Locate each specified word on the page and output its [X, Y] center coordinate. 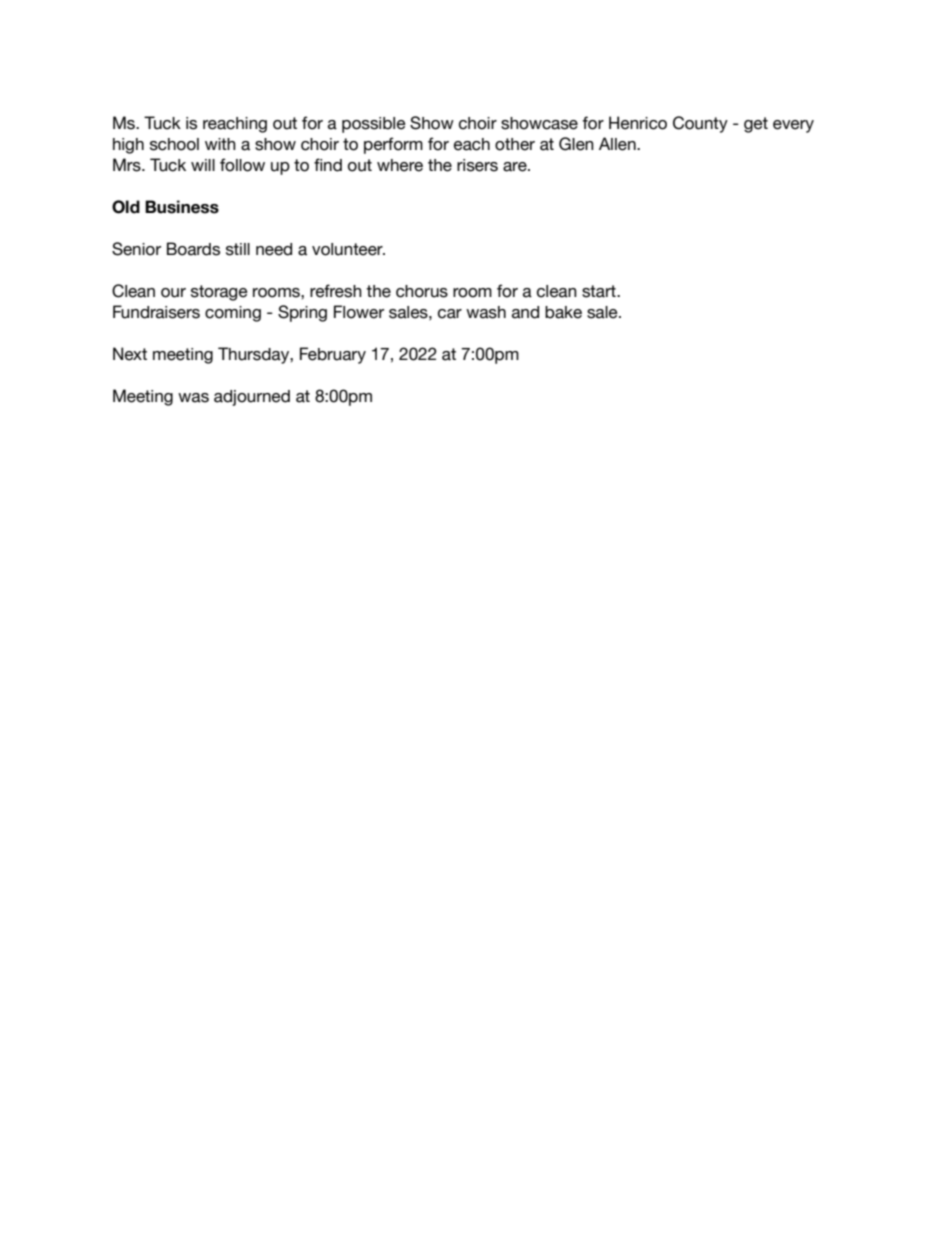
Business [182, 207]
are [516, 167]
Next [130, 354]
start [600, 291]
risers [477, 165]
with [220, 144]
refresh [336, 291]
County [700, 124]
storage [219, 293]
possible [374, 125]
